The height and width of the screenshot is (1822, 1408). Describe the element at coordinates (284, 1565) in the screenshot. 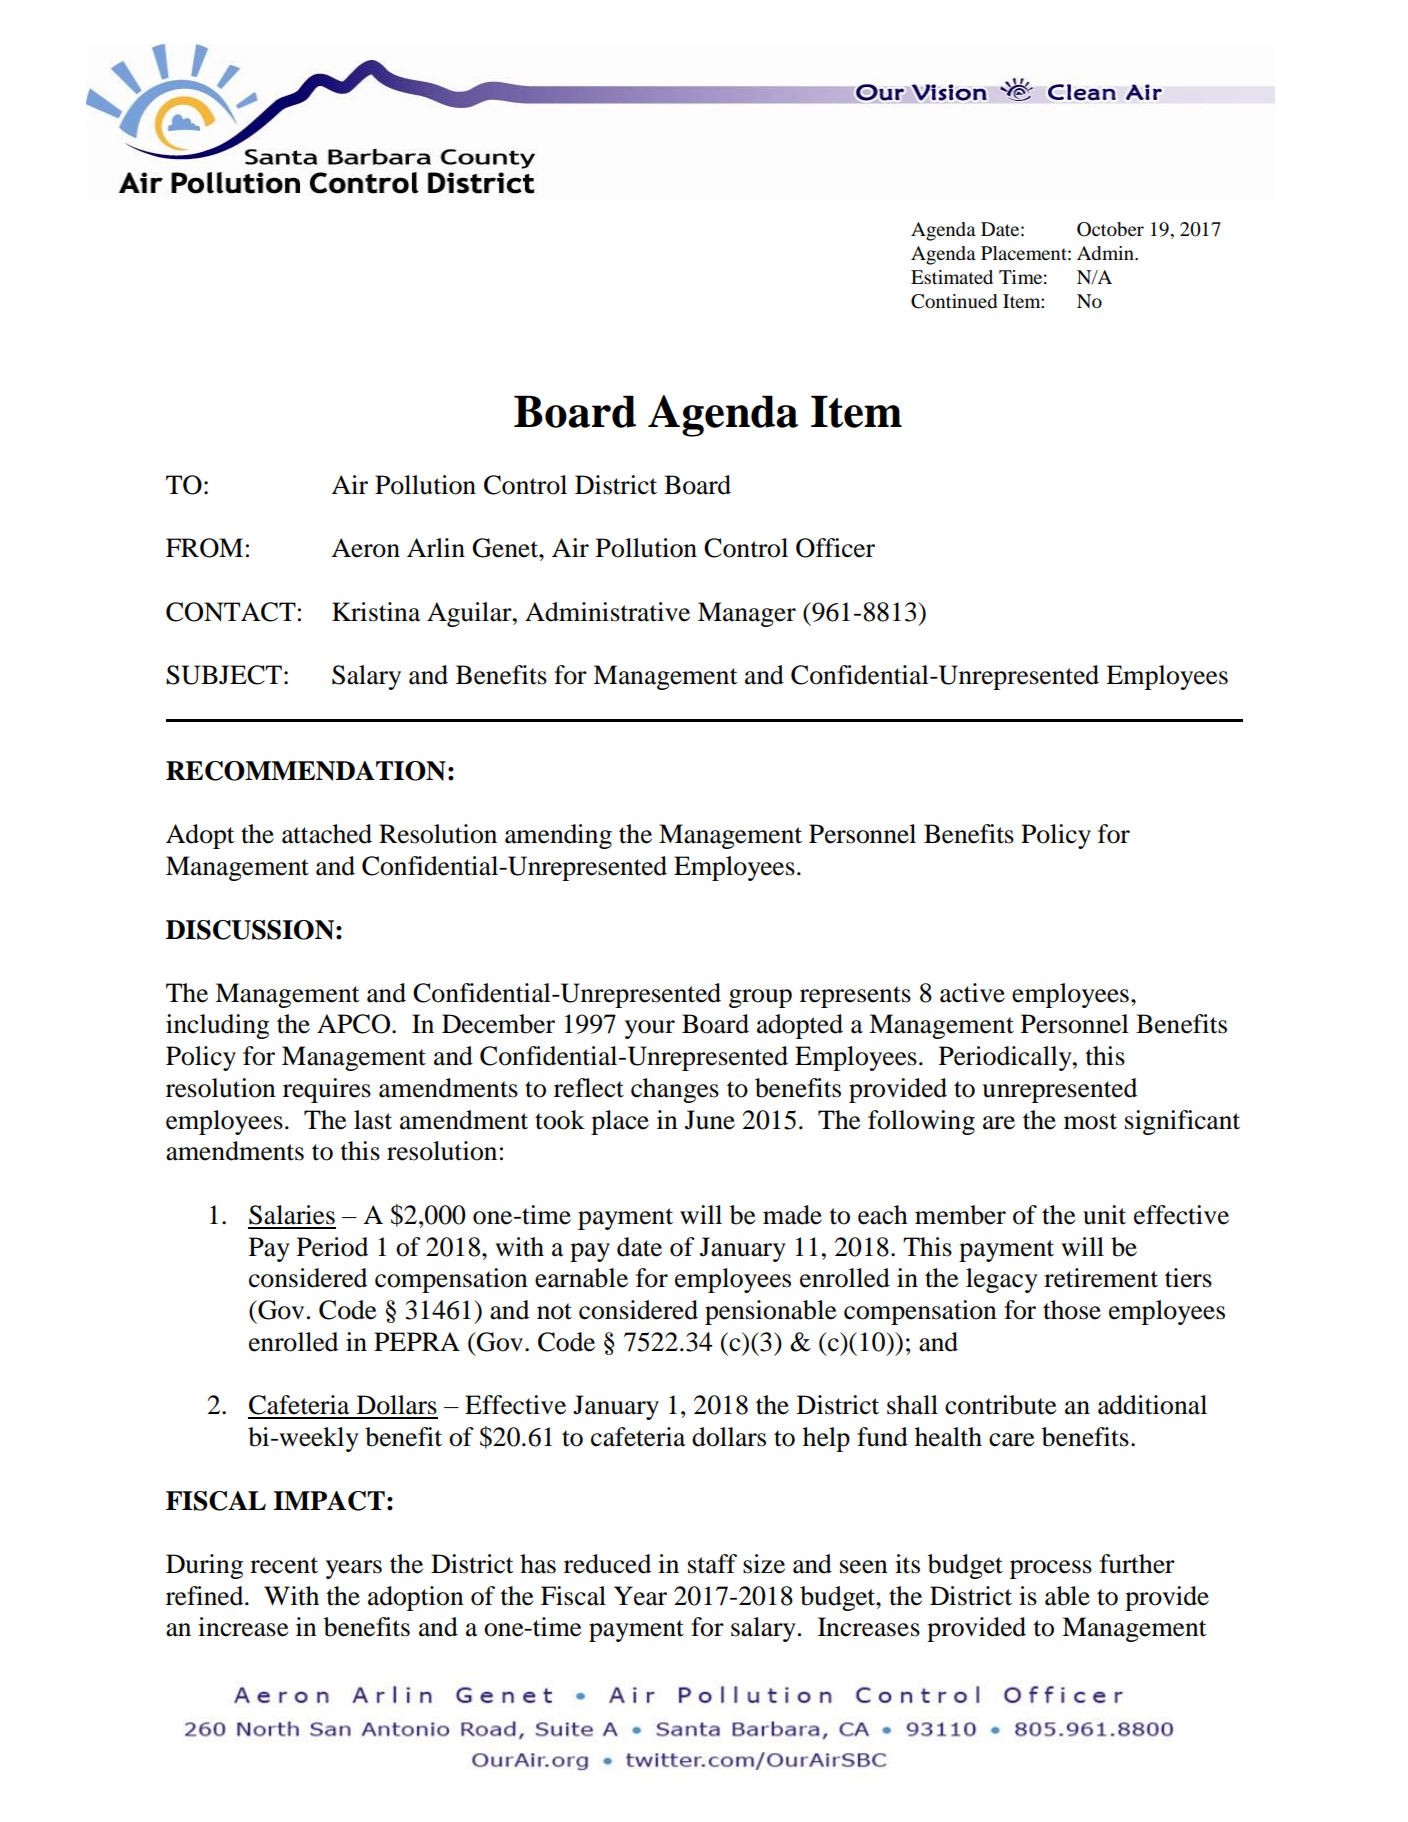

I see `recent` at that location.
